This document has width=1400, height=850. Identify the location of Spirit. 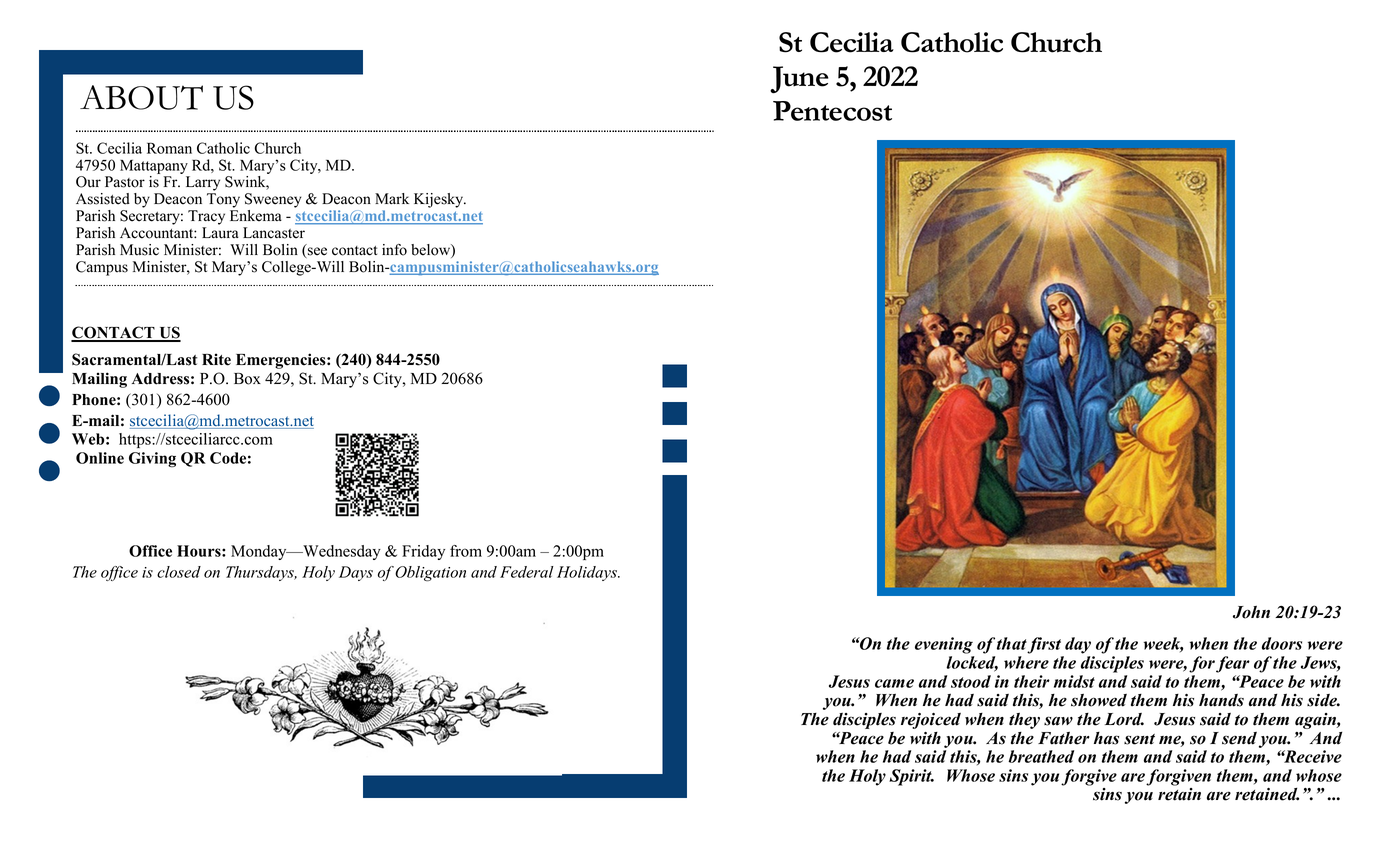
(911, 777).
